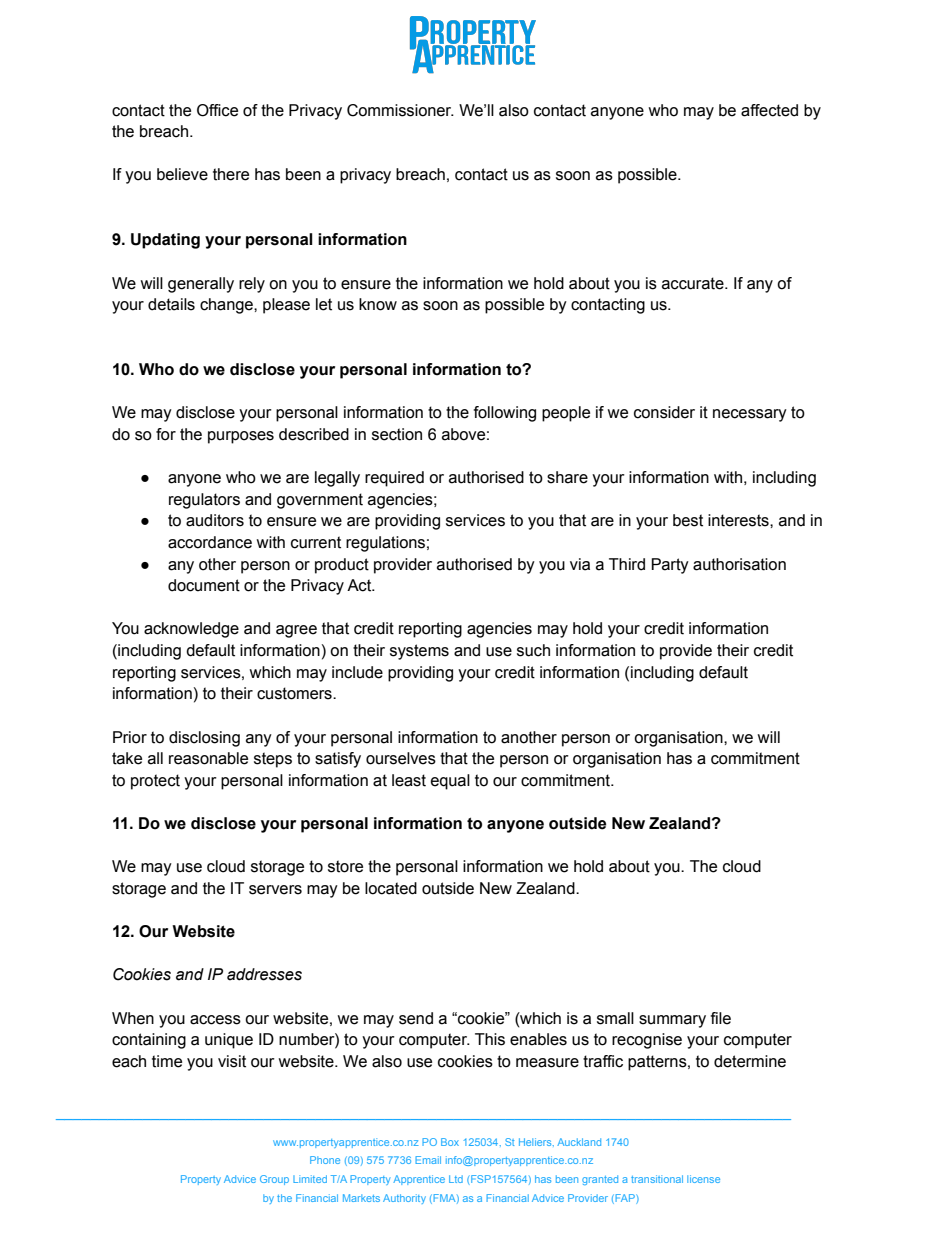 The height and width of the page is (1233, 952). What do you see at coordinates (533, 650) in the page?
I see `such` at bounding box center [533, 650].
